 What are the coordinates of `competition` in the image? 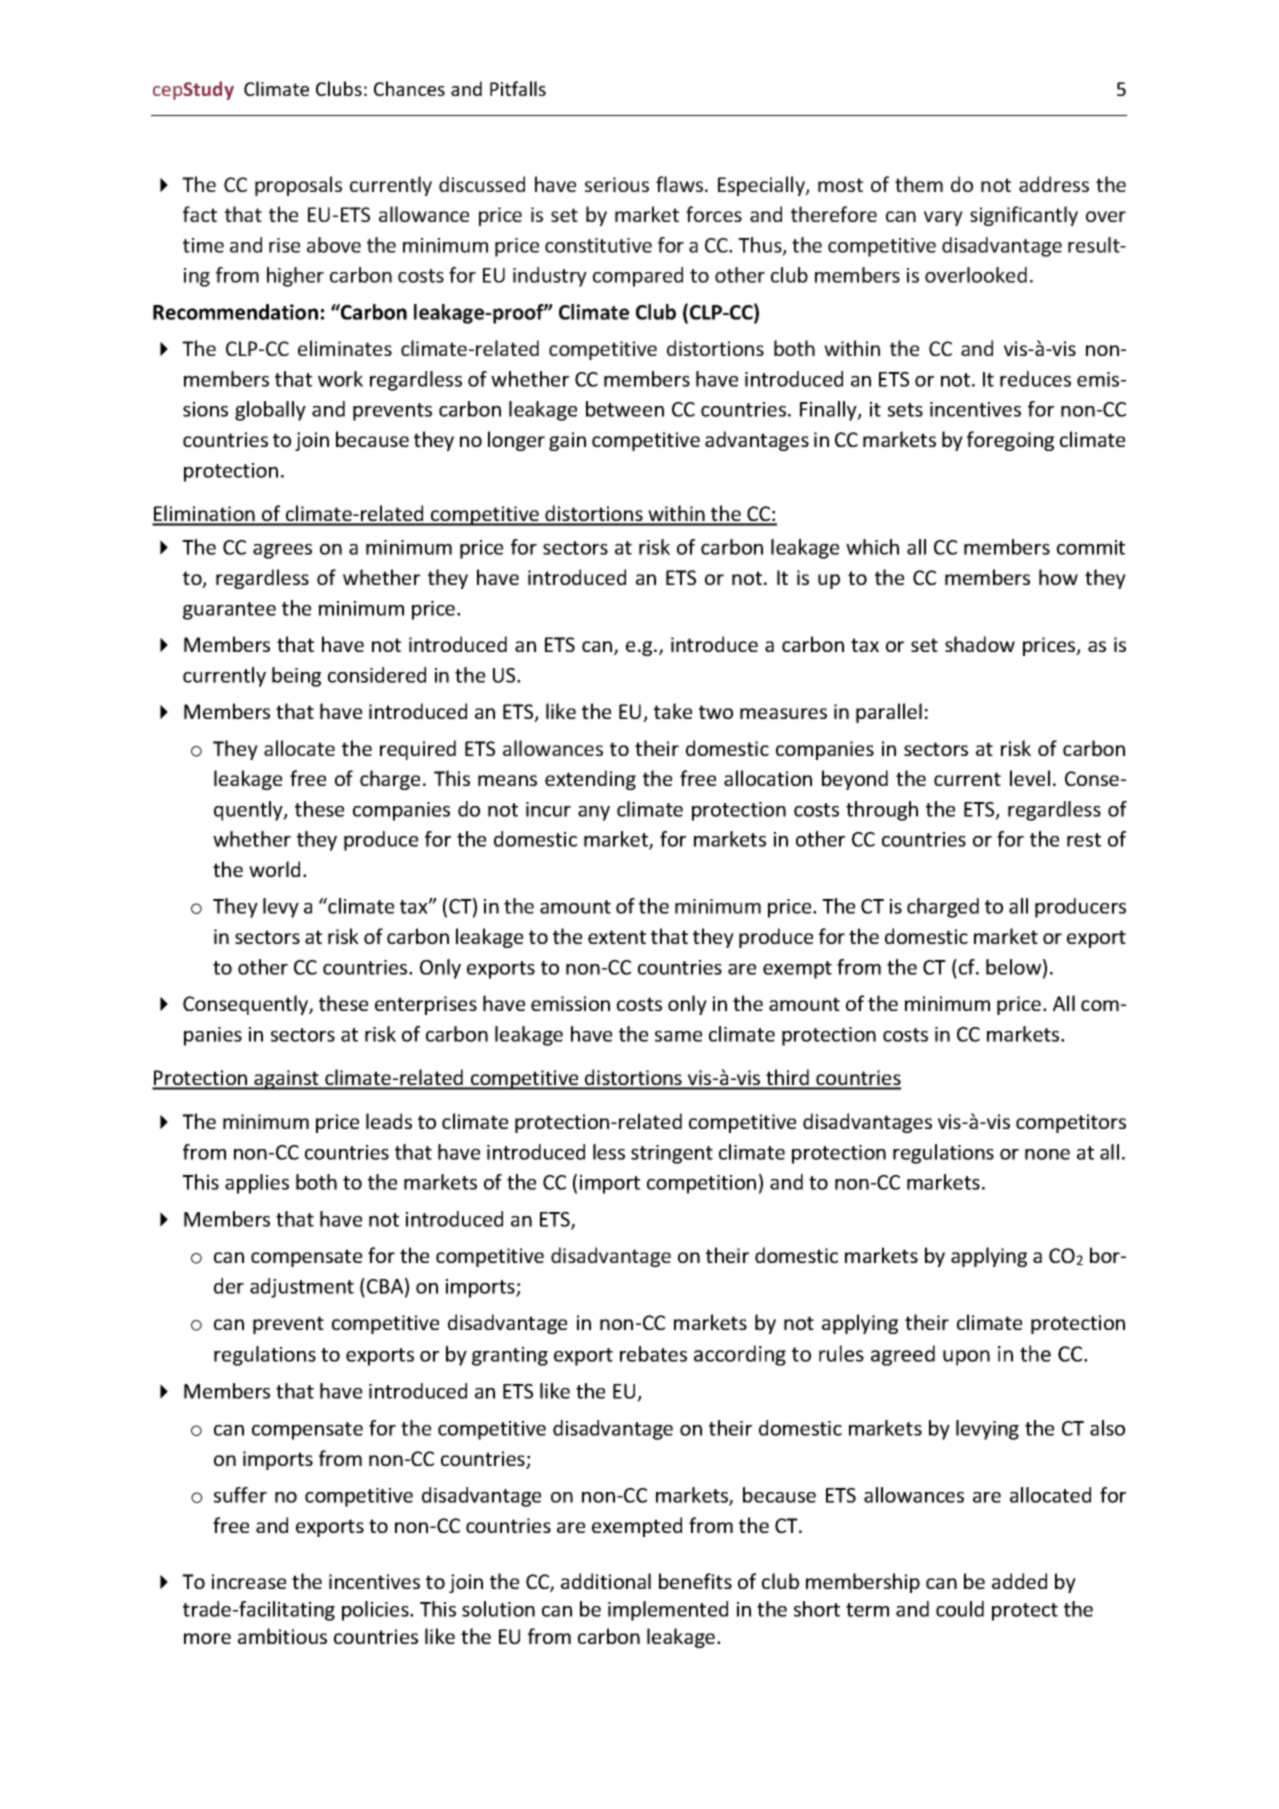 It's located at (701, 1184).
